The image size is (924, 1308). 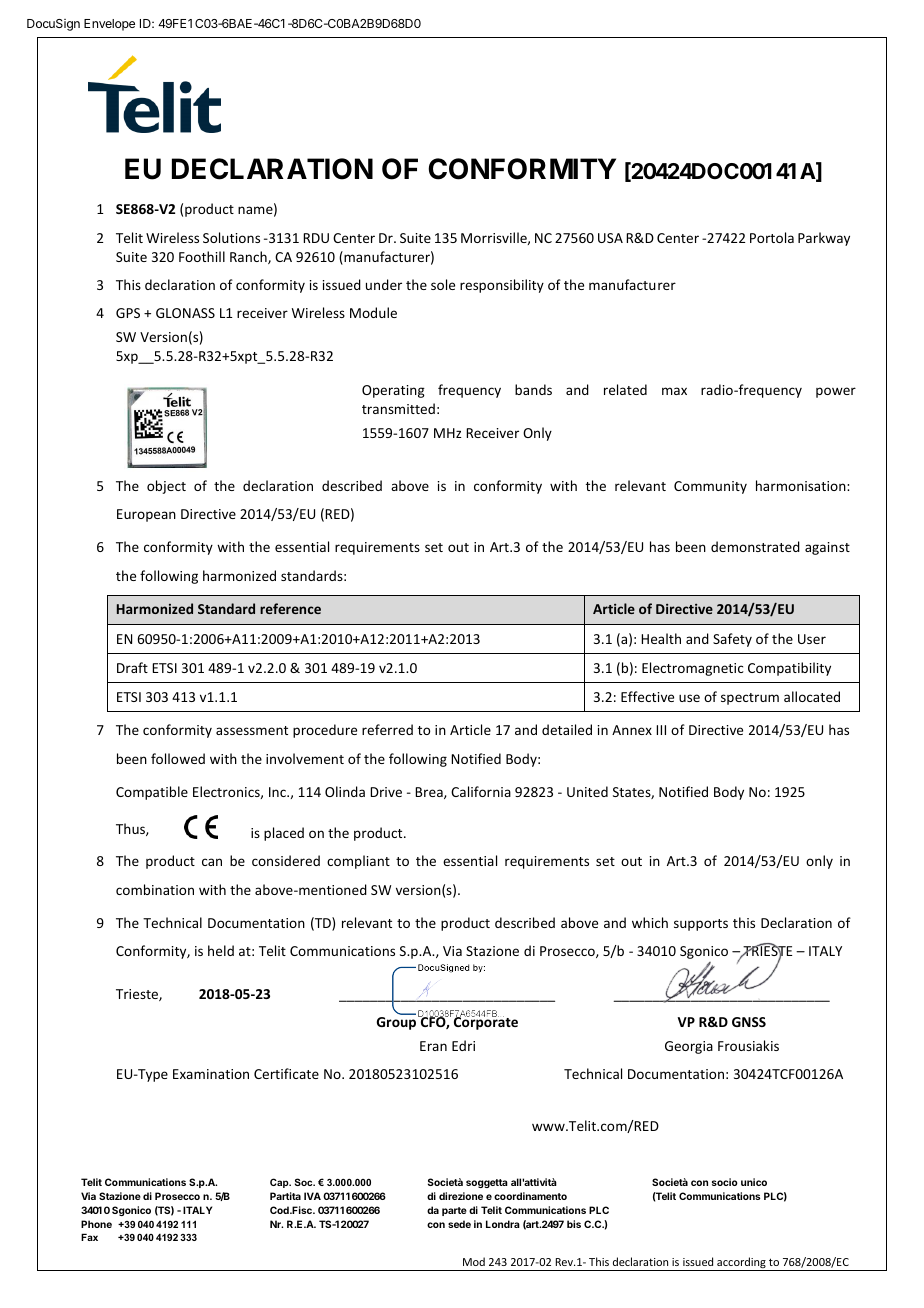 What do you see at coordinates (741, 1264) in the document?
I see `according` at bounding box center [741, 1264].
